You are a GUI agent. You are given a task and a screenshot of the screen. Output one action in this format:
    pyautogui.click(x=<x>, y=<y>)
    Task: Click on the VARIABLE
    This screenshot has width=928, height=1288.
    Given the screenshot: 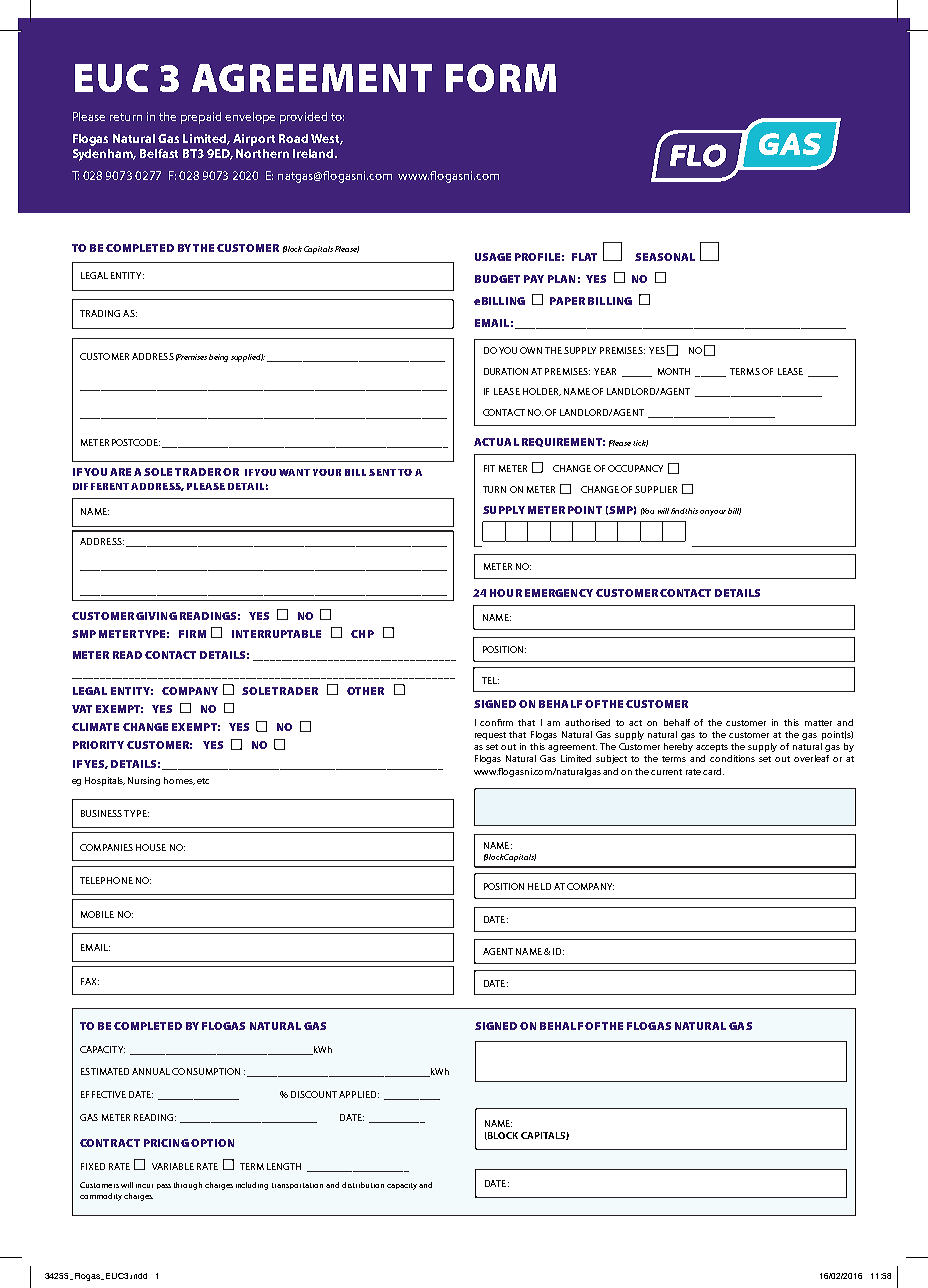 What is the action you would take?
    pyautogui.click(x=173, y=1166)
